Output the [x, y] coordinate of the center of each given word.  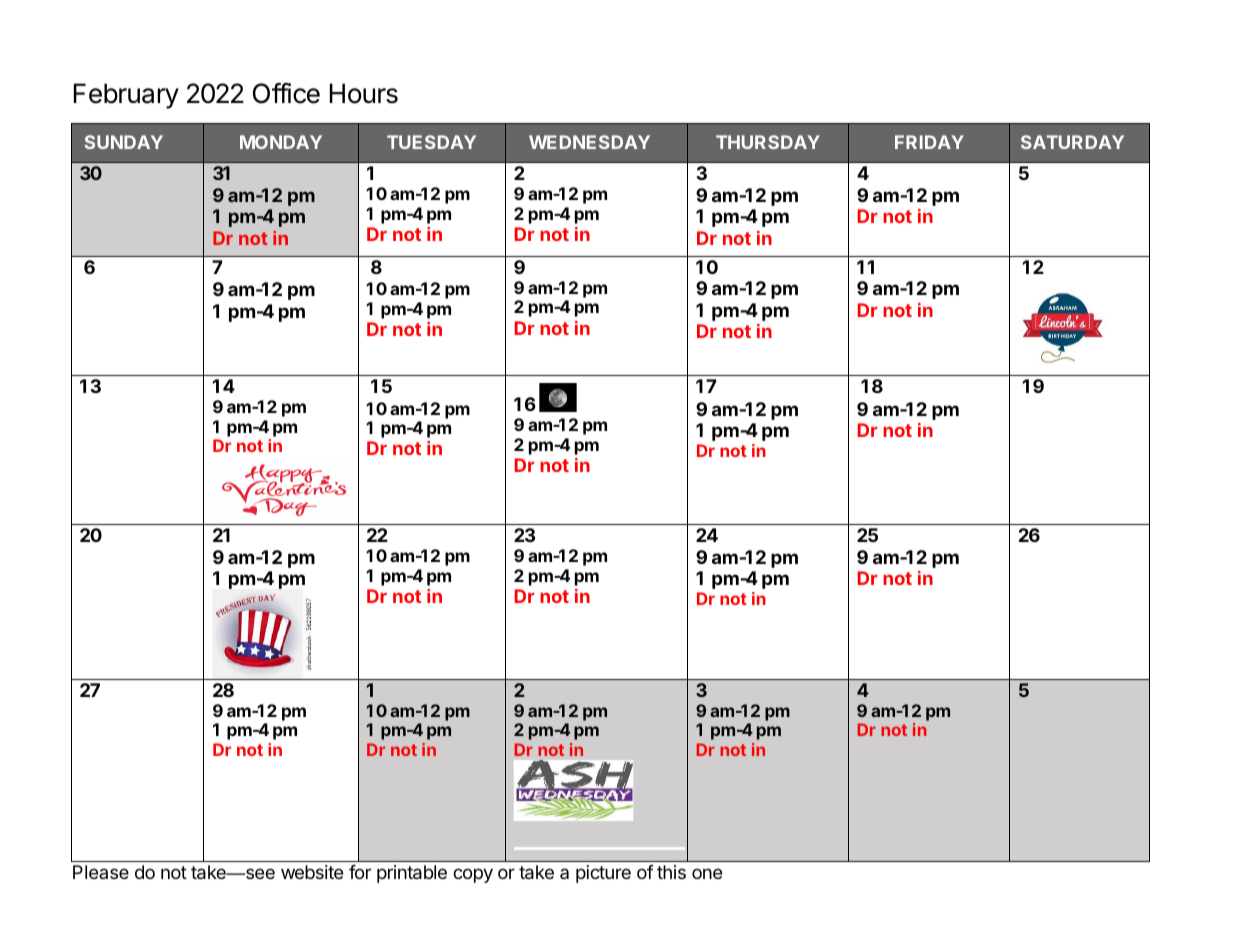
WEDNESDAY [589, 142]
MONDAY [281, 142]
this [671, 872]
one [707, 873]
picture [603, 874]
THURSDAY [768, 142]
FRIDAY [929, 142]
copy [473, 875]
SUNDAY [123, 142]
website [312, 872]
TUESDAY [431, 142]
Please [101, 872]
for [360, 872]
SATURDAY [1072, 142]
